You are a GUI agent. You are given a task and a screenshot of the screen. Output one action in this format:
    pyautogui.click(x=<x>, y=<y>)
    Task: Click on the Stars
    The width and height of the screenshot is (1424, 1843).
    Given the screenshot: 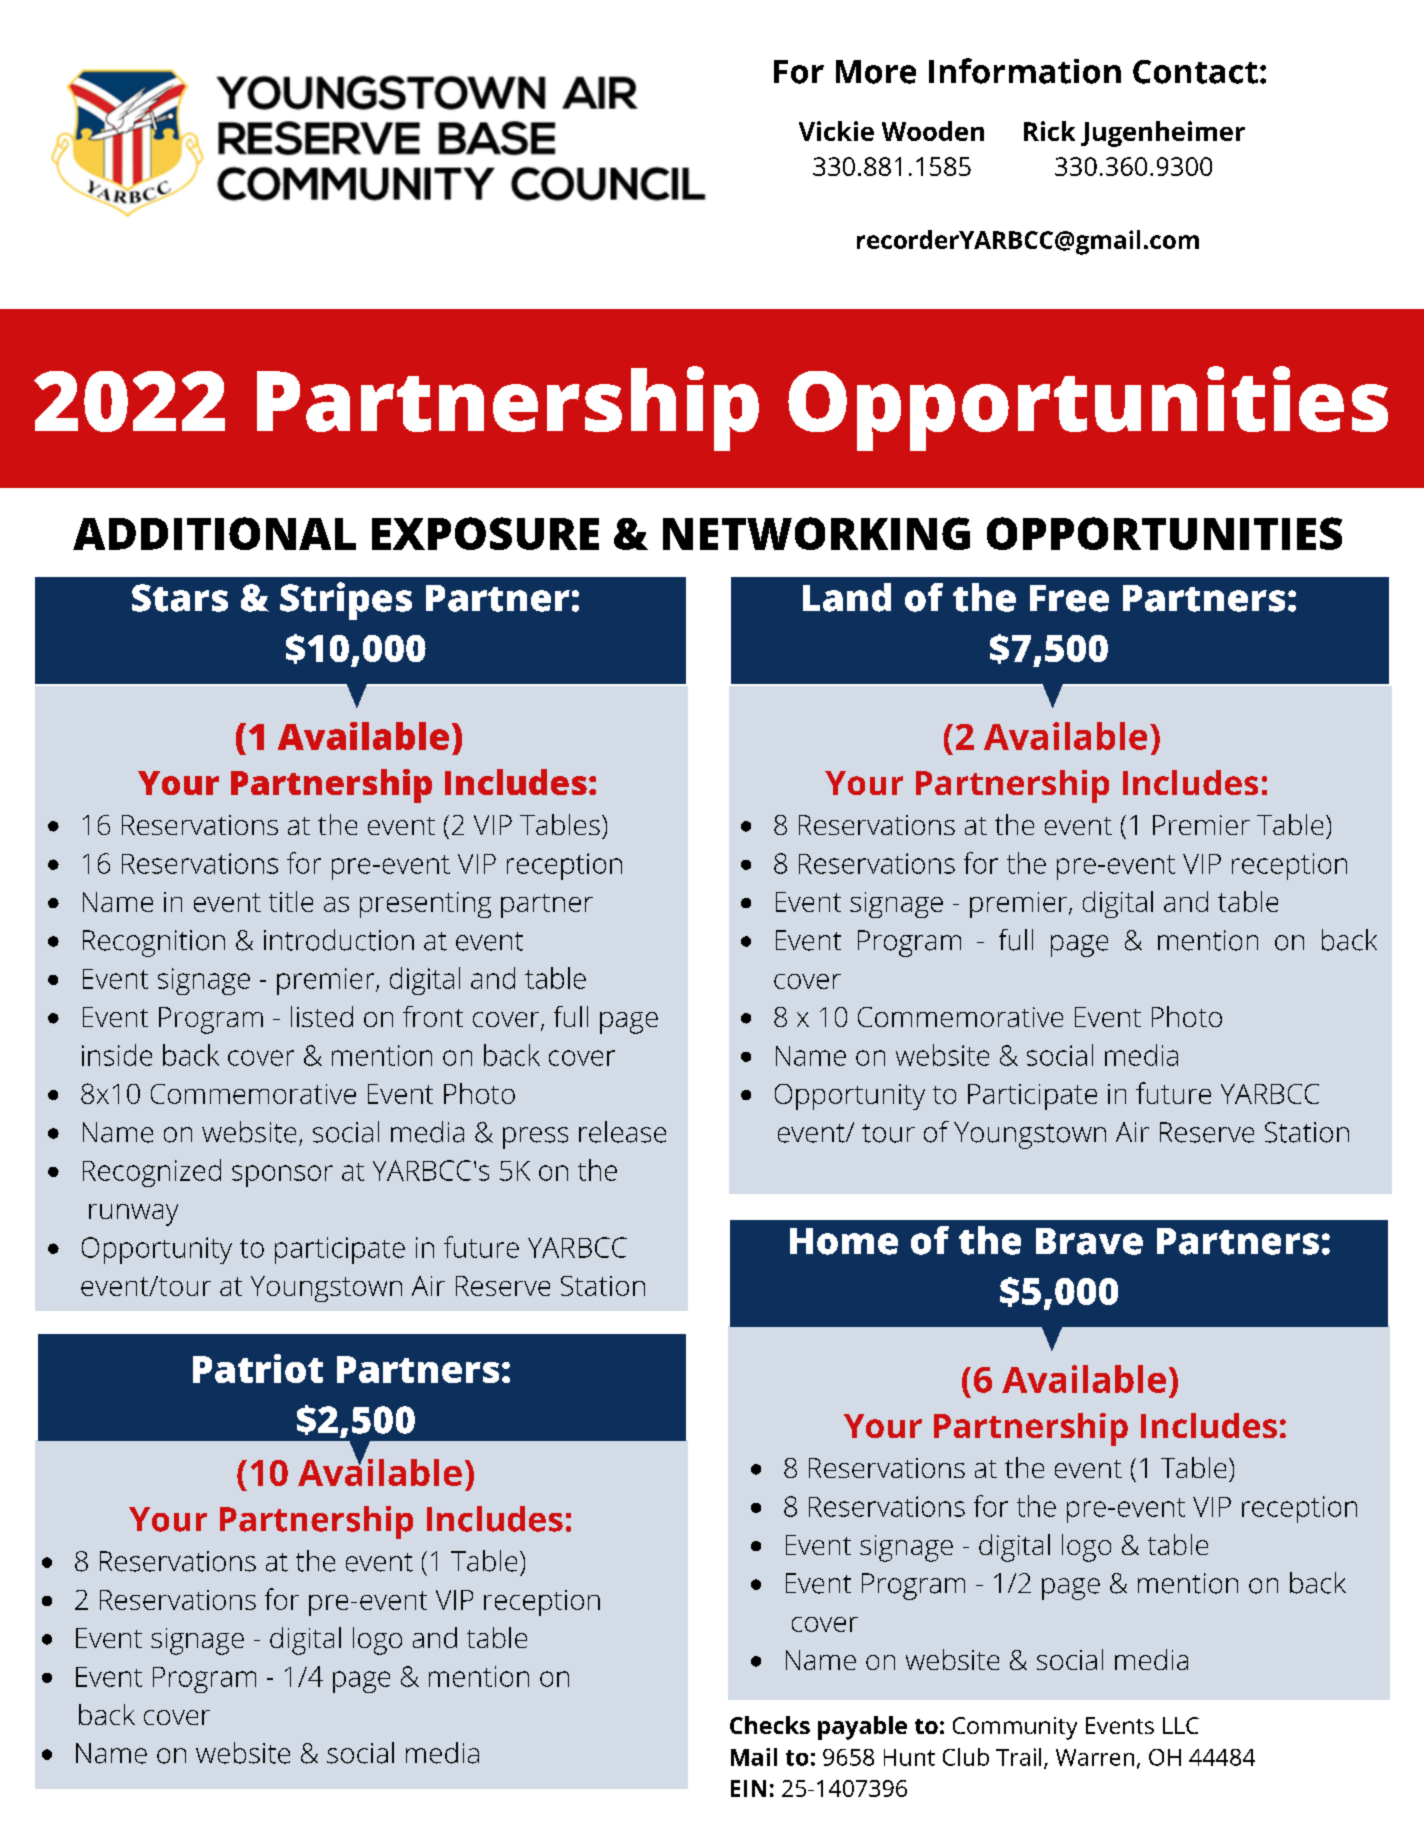 What is the action you would take?
    pyautogui.click(x=180, y=598)
